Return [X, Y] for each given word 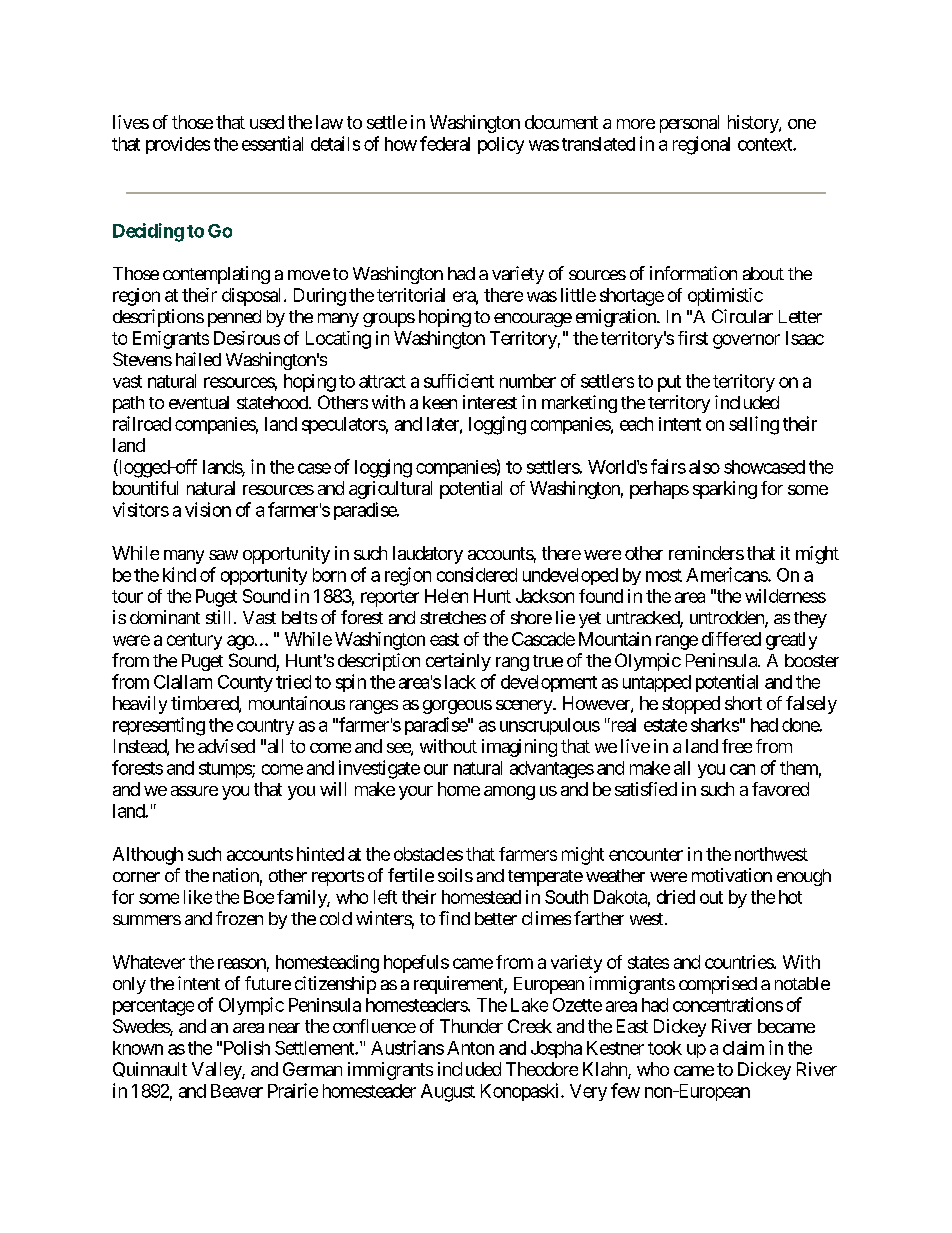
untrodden [728, 619]
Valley [217, 1071]
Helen [446, 596]
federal [445, 143]
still [220, 617]
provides [178, 145]
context [766, 144]
